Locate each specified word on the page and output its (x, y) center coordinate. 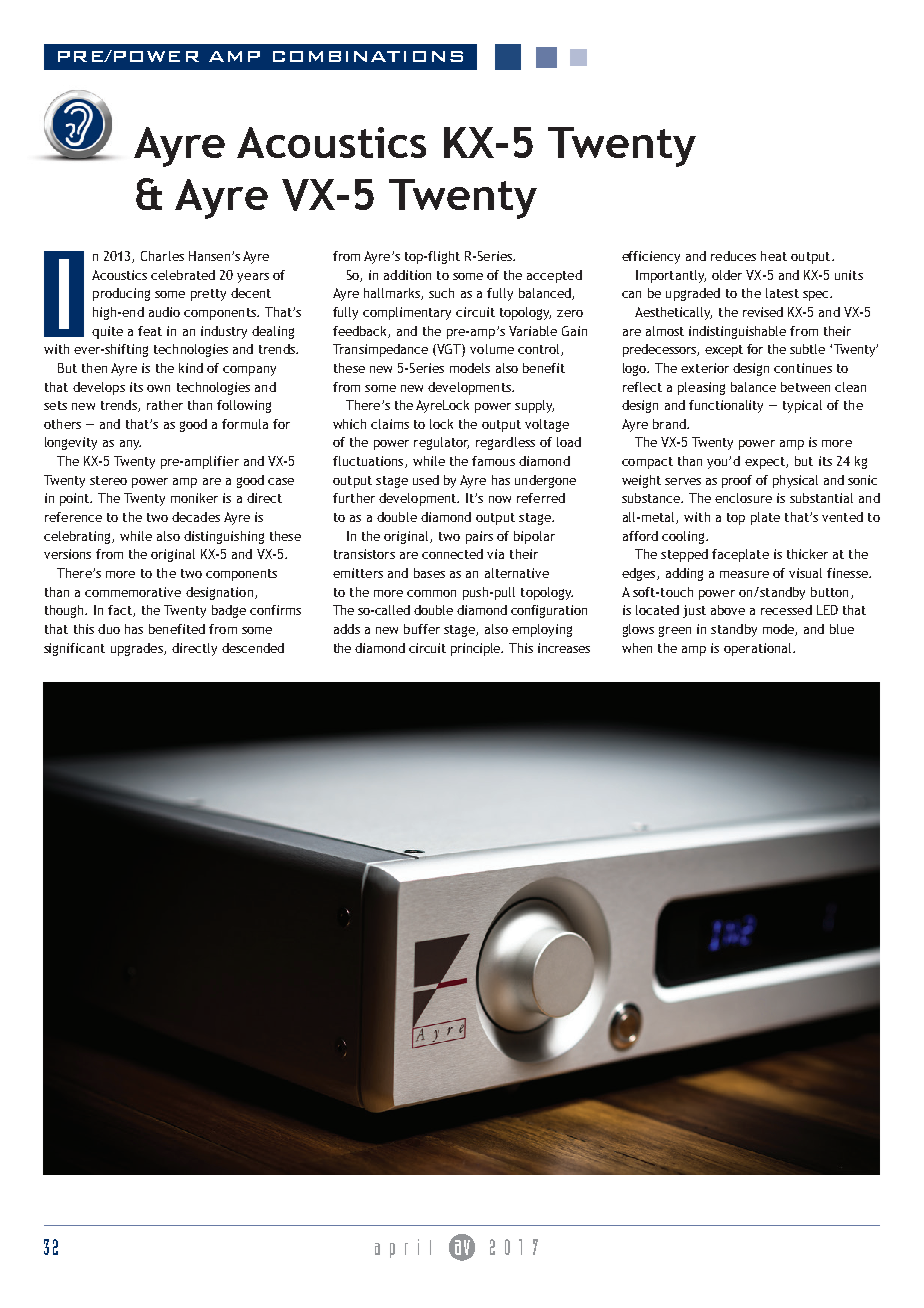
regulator (441, 443)
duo (109, 629)
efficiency (651, 257)
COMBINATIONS (368, 56)
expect (766, 463)
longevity (71, 443)
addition (407, 275)
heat (774, 256)
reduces (733, 256)
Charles (162, 256)
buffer (422, 629)
